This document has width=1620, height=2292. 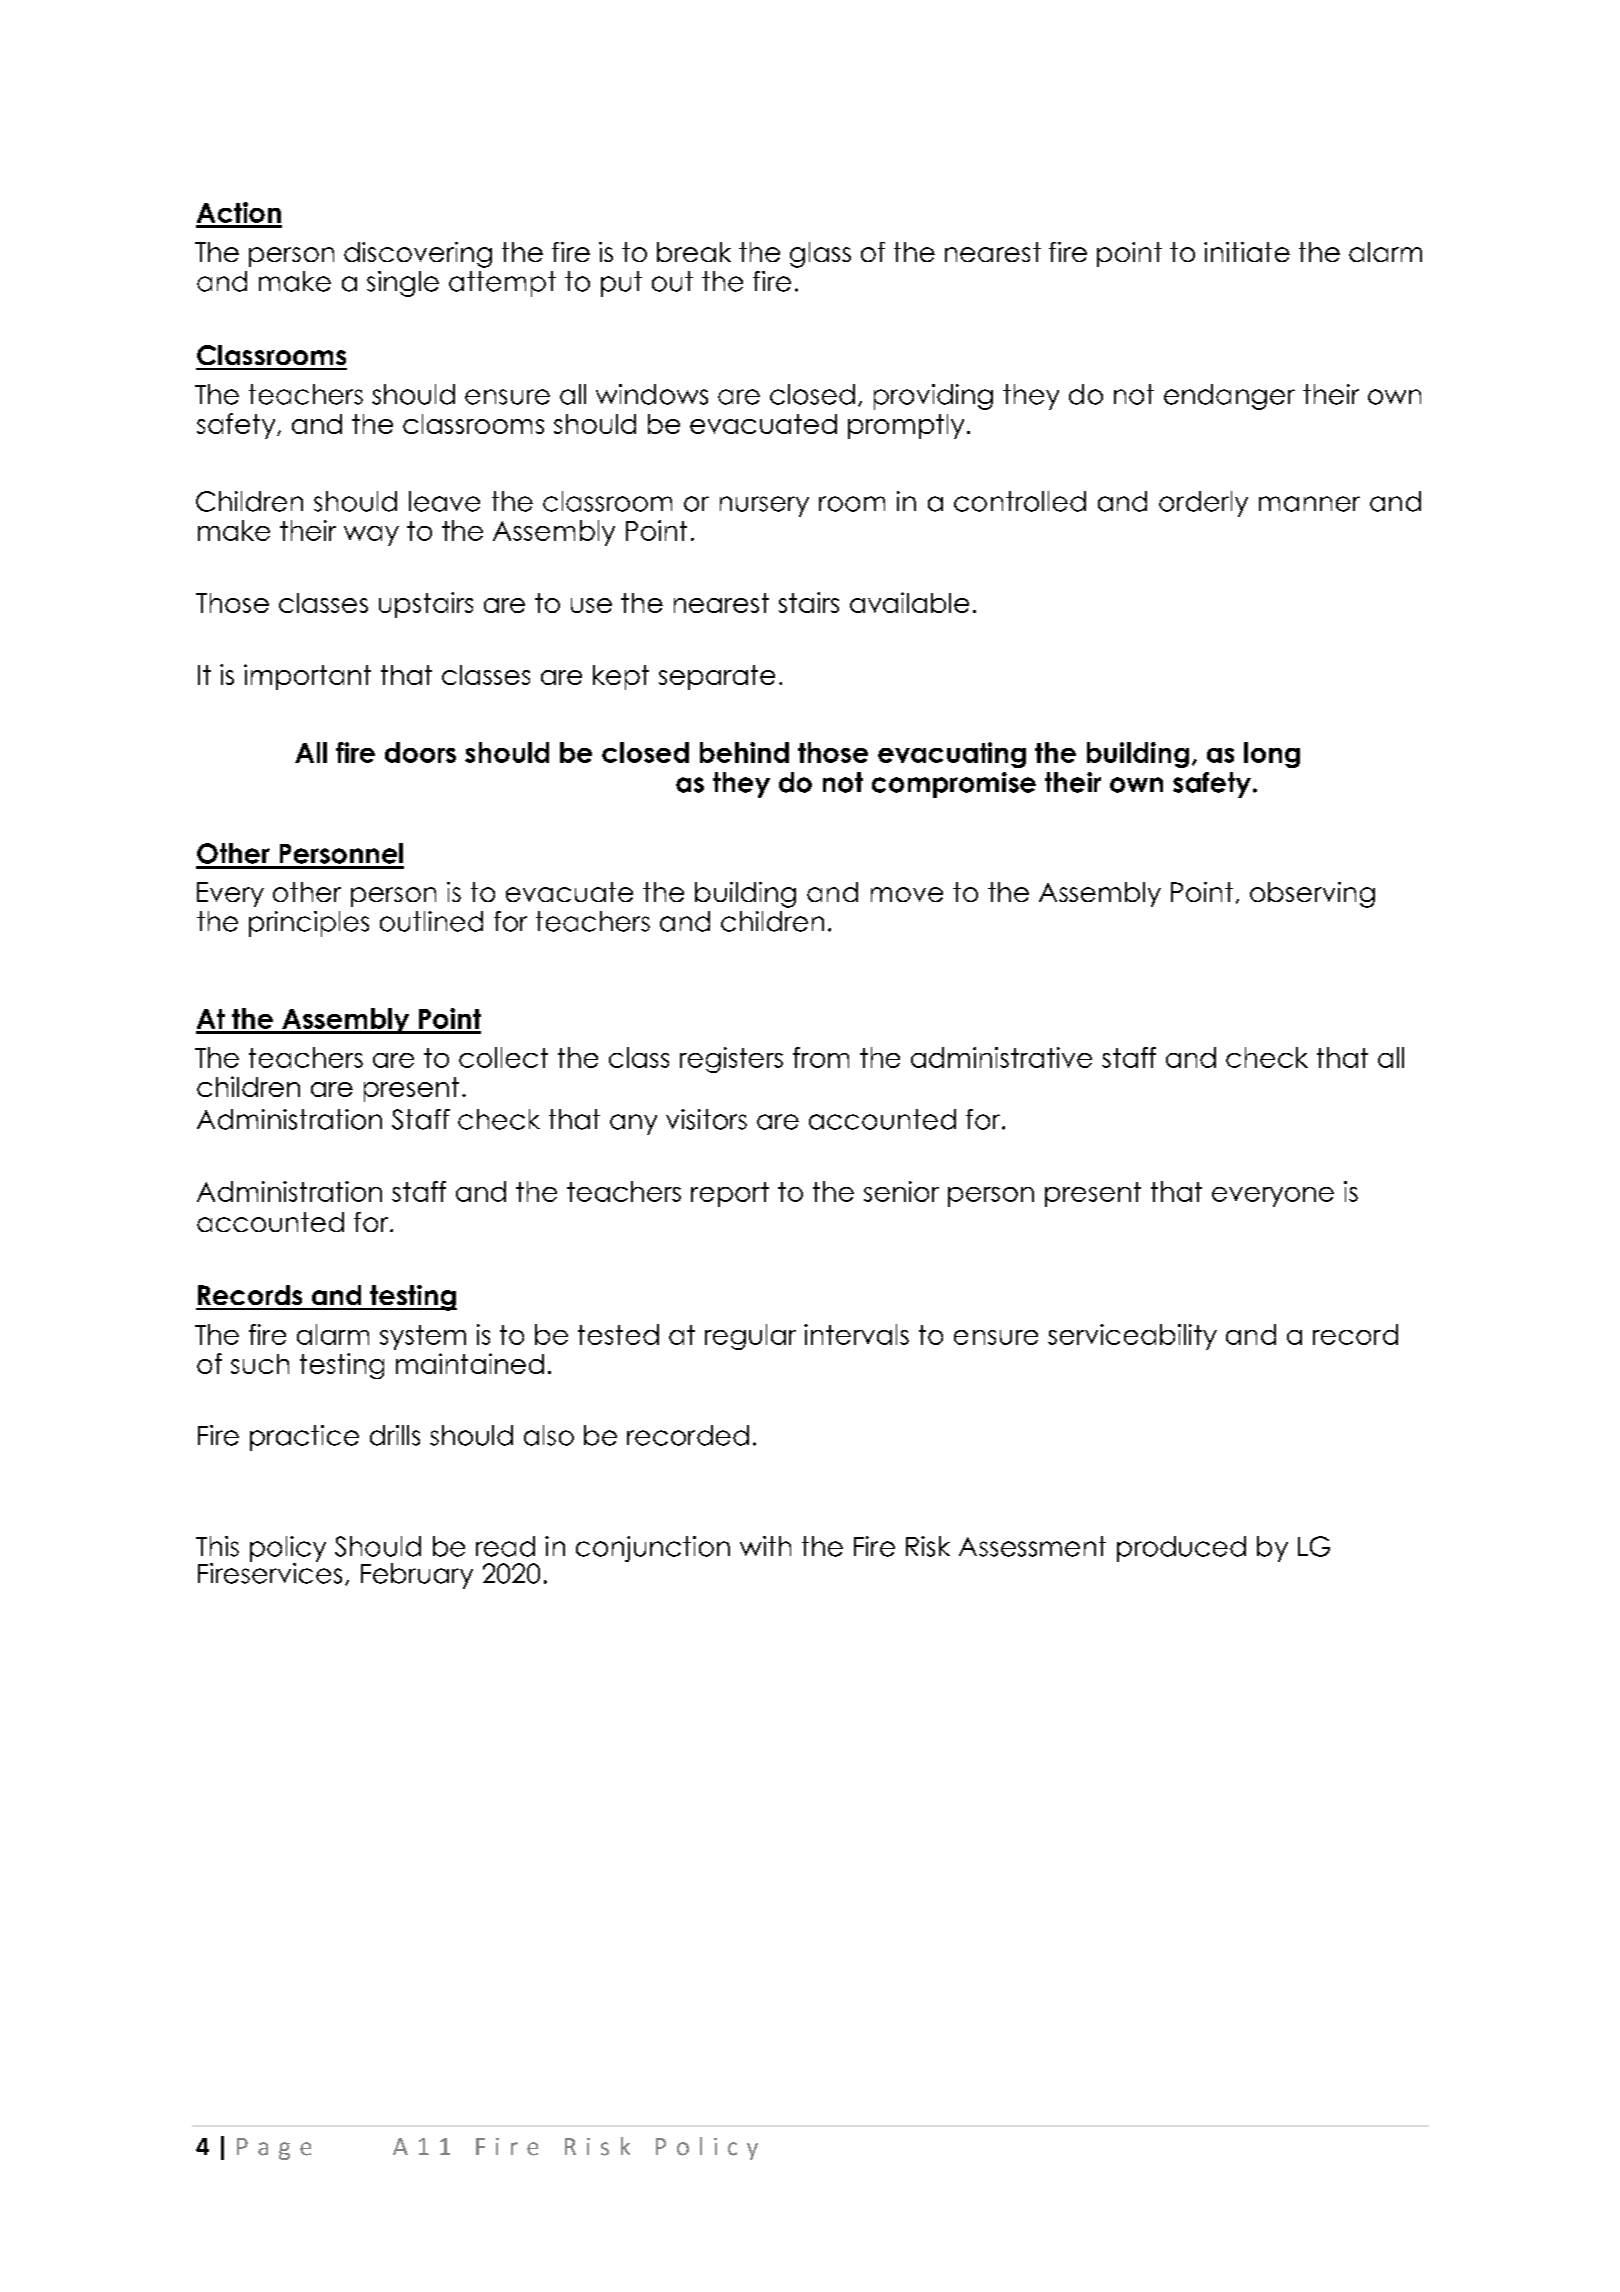 What do you see at coordinates (417, 1576) in the document?
I see `February` at bounding box center [417, 1576].
